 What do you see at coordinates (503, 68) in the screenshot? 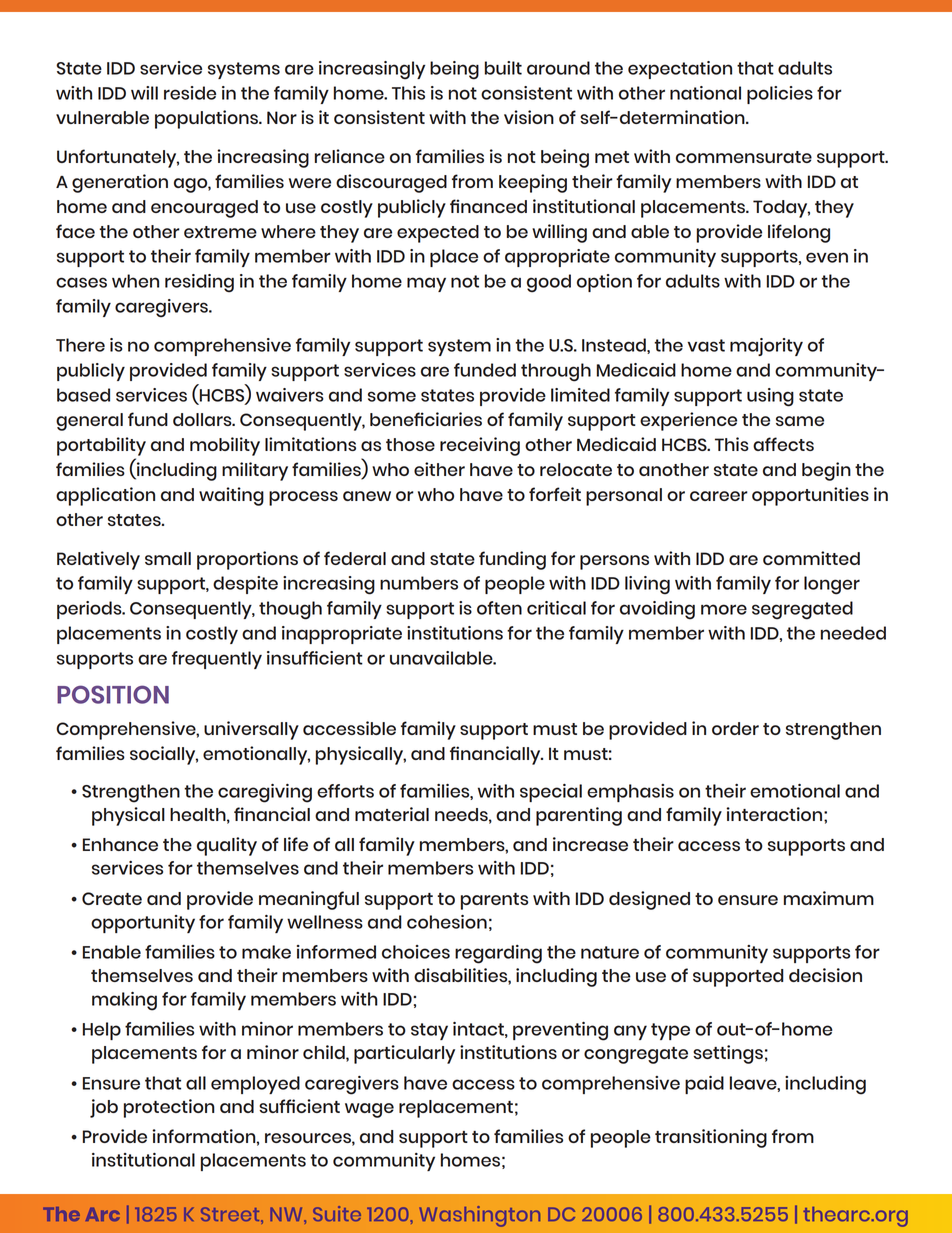
I see `built` at bounding box center [503, 68].
